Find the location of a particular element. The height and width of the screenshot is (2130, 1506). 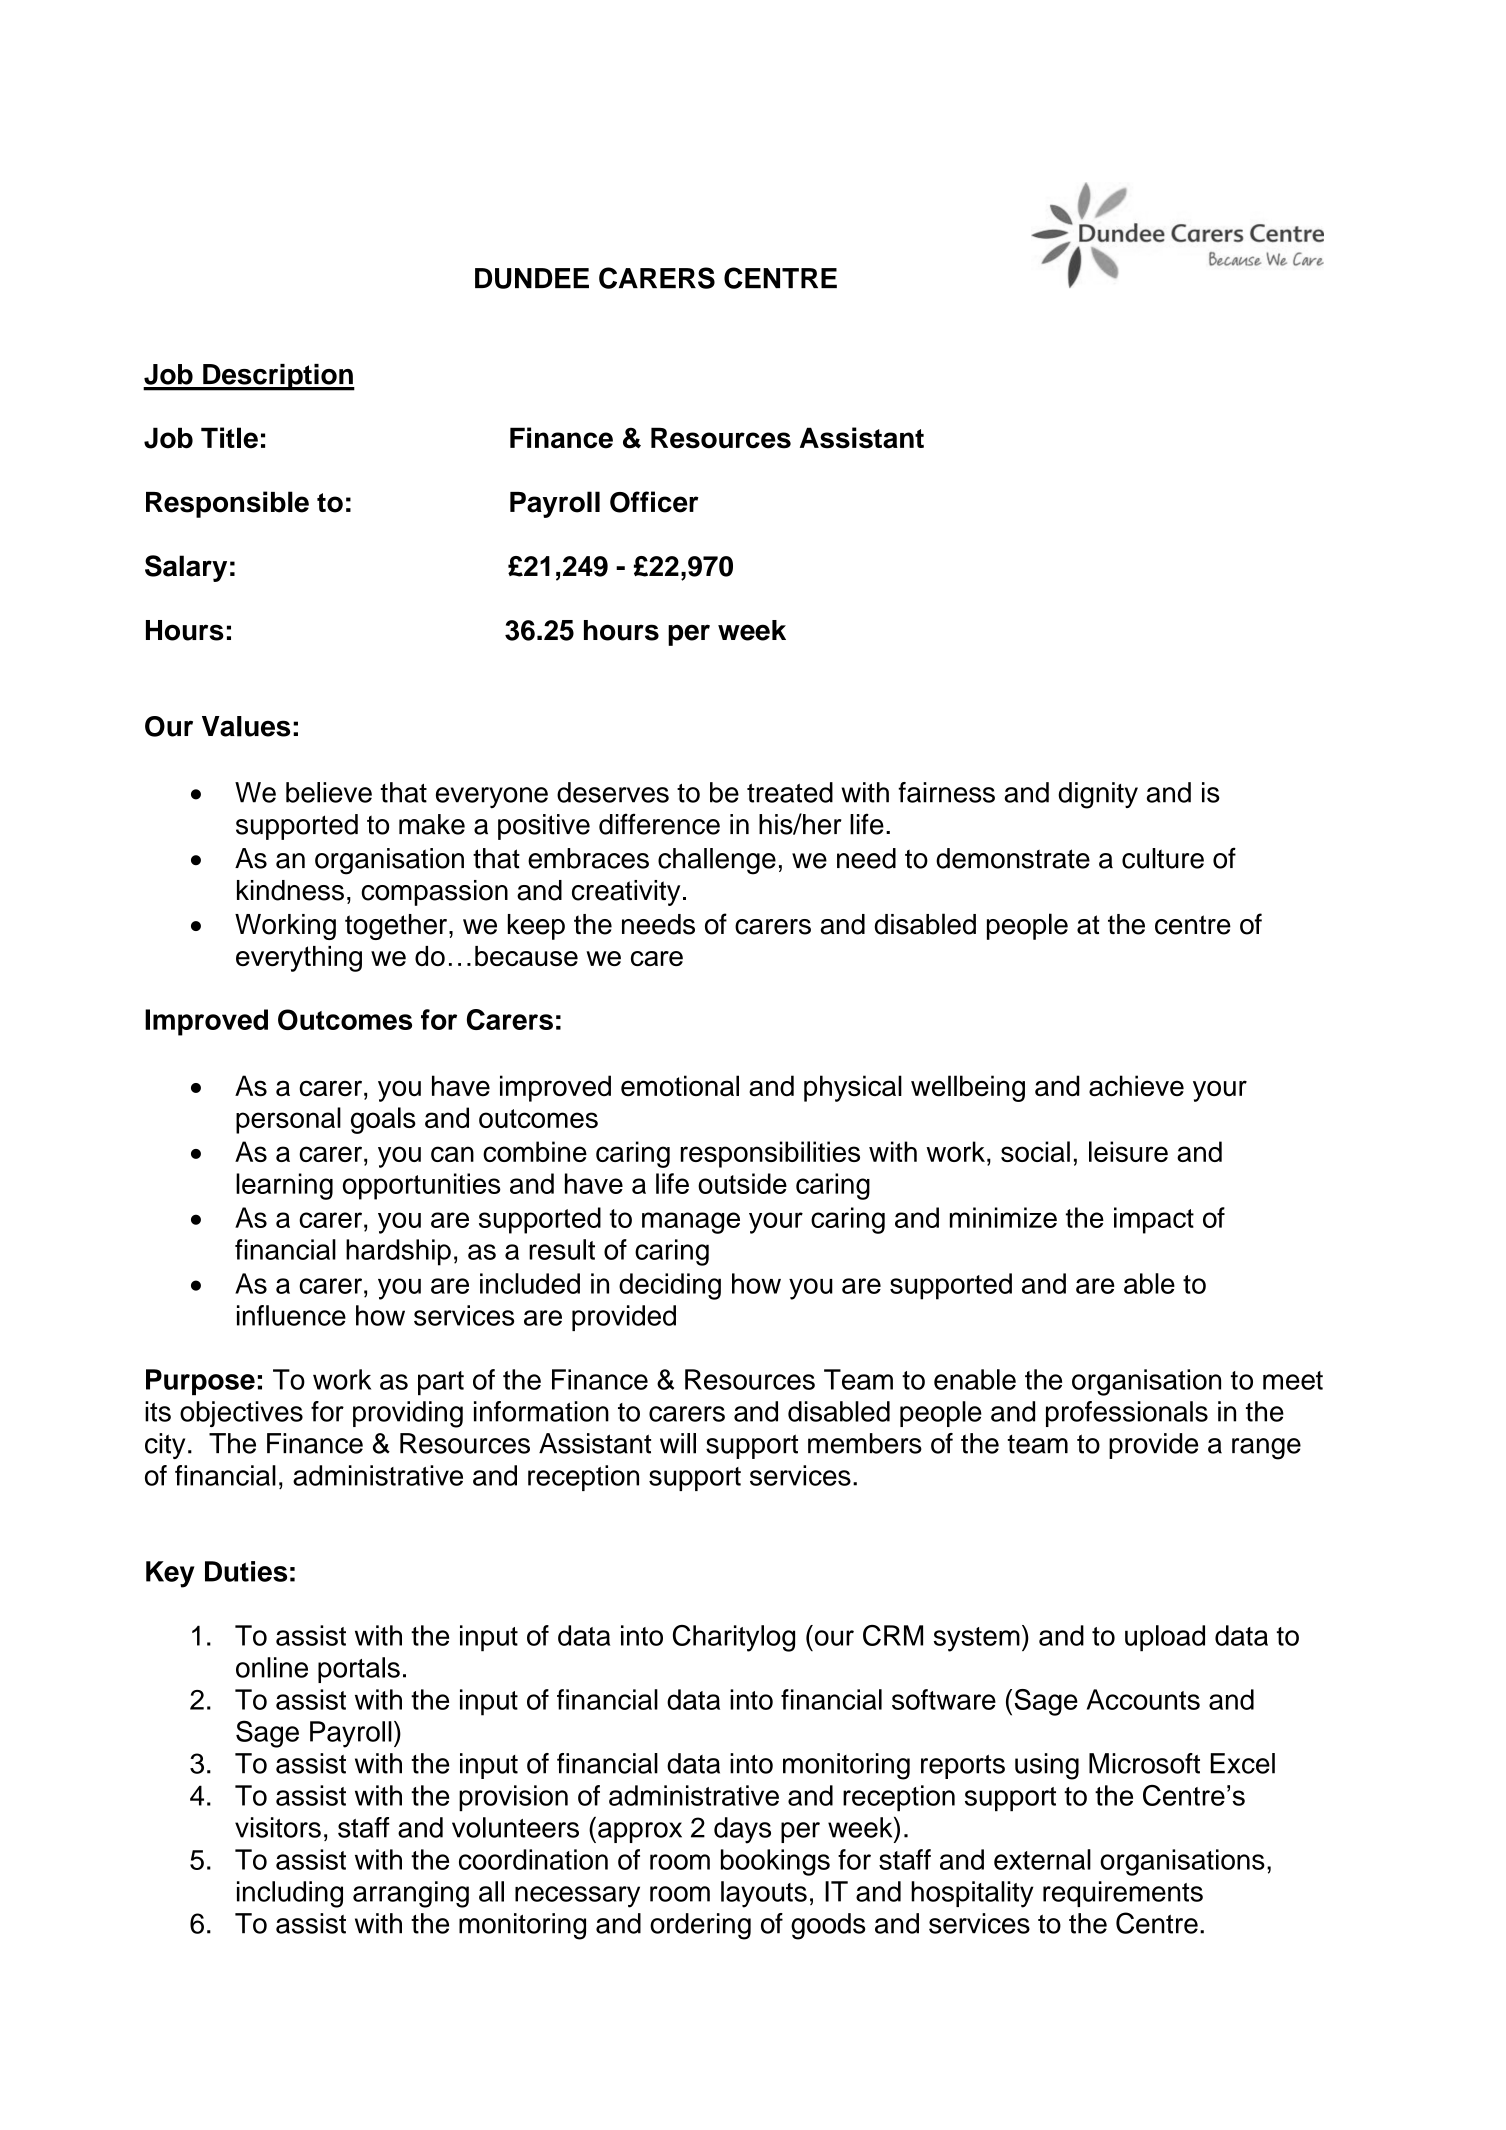

professionals is located at coordinates (1127, 1414).
